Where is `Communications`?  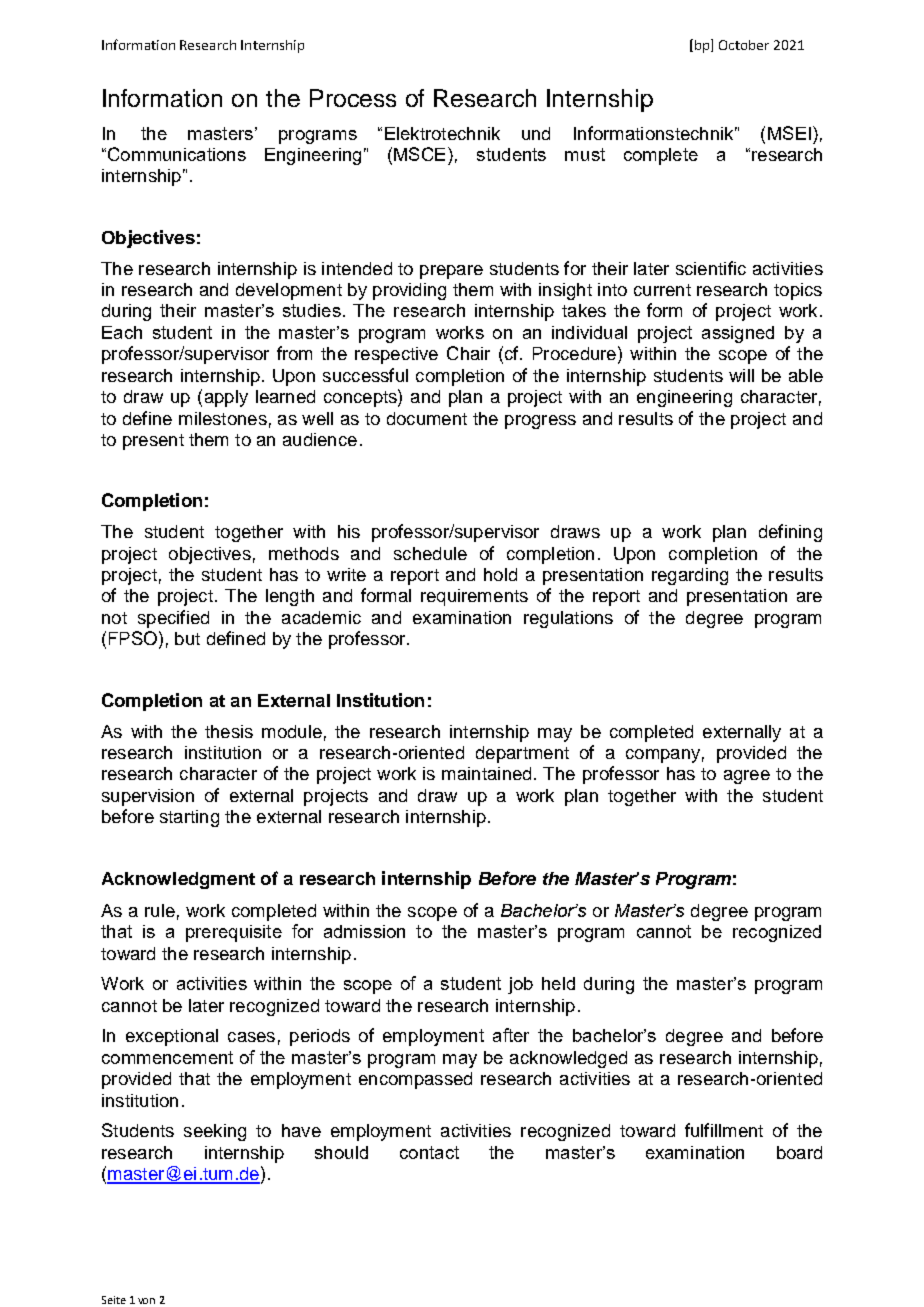
Communications is located at coordinates (177, 154).
